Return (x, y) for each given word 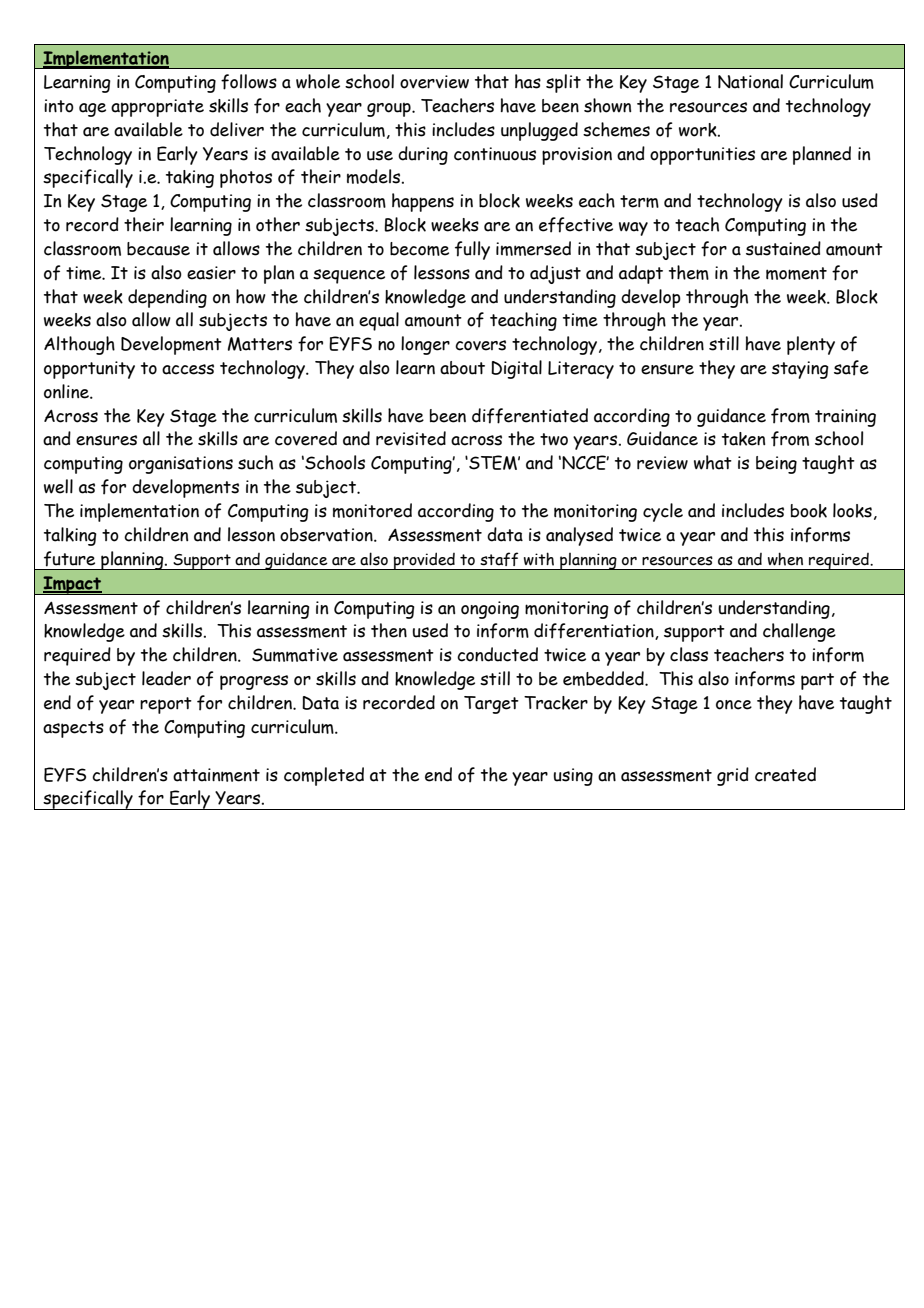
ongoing (490, 610)
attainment (216, 775)
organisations (181, 465)
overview (434, 82)
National (750, 81)
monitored (372, 510)
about (462, 368)
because (158, 249)
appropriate (157, 108)
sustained (783, 248)
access (188, 369)
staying (800, 370)
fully (472, 250)
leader (166, 678)
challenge (799, 632)
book (809, 511)
